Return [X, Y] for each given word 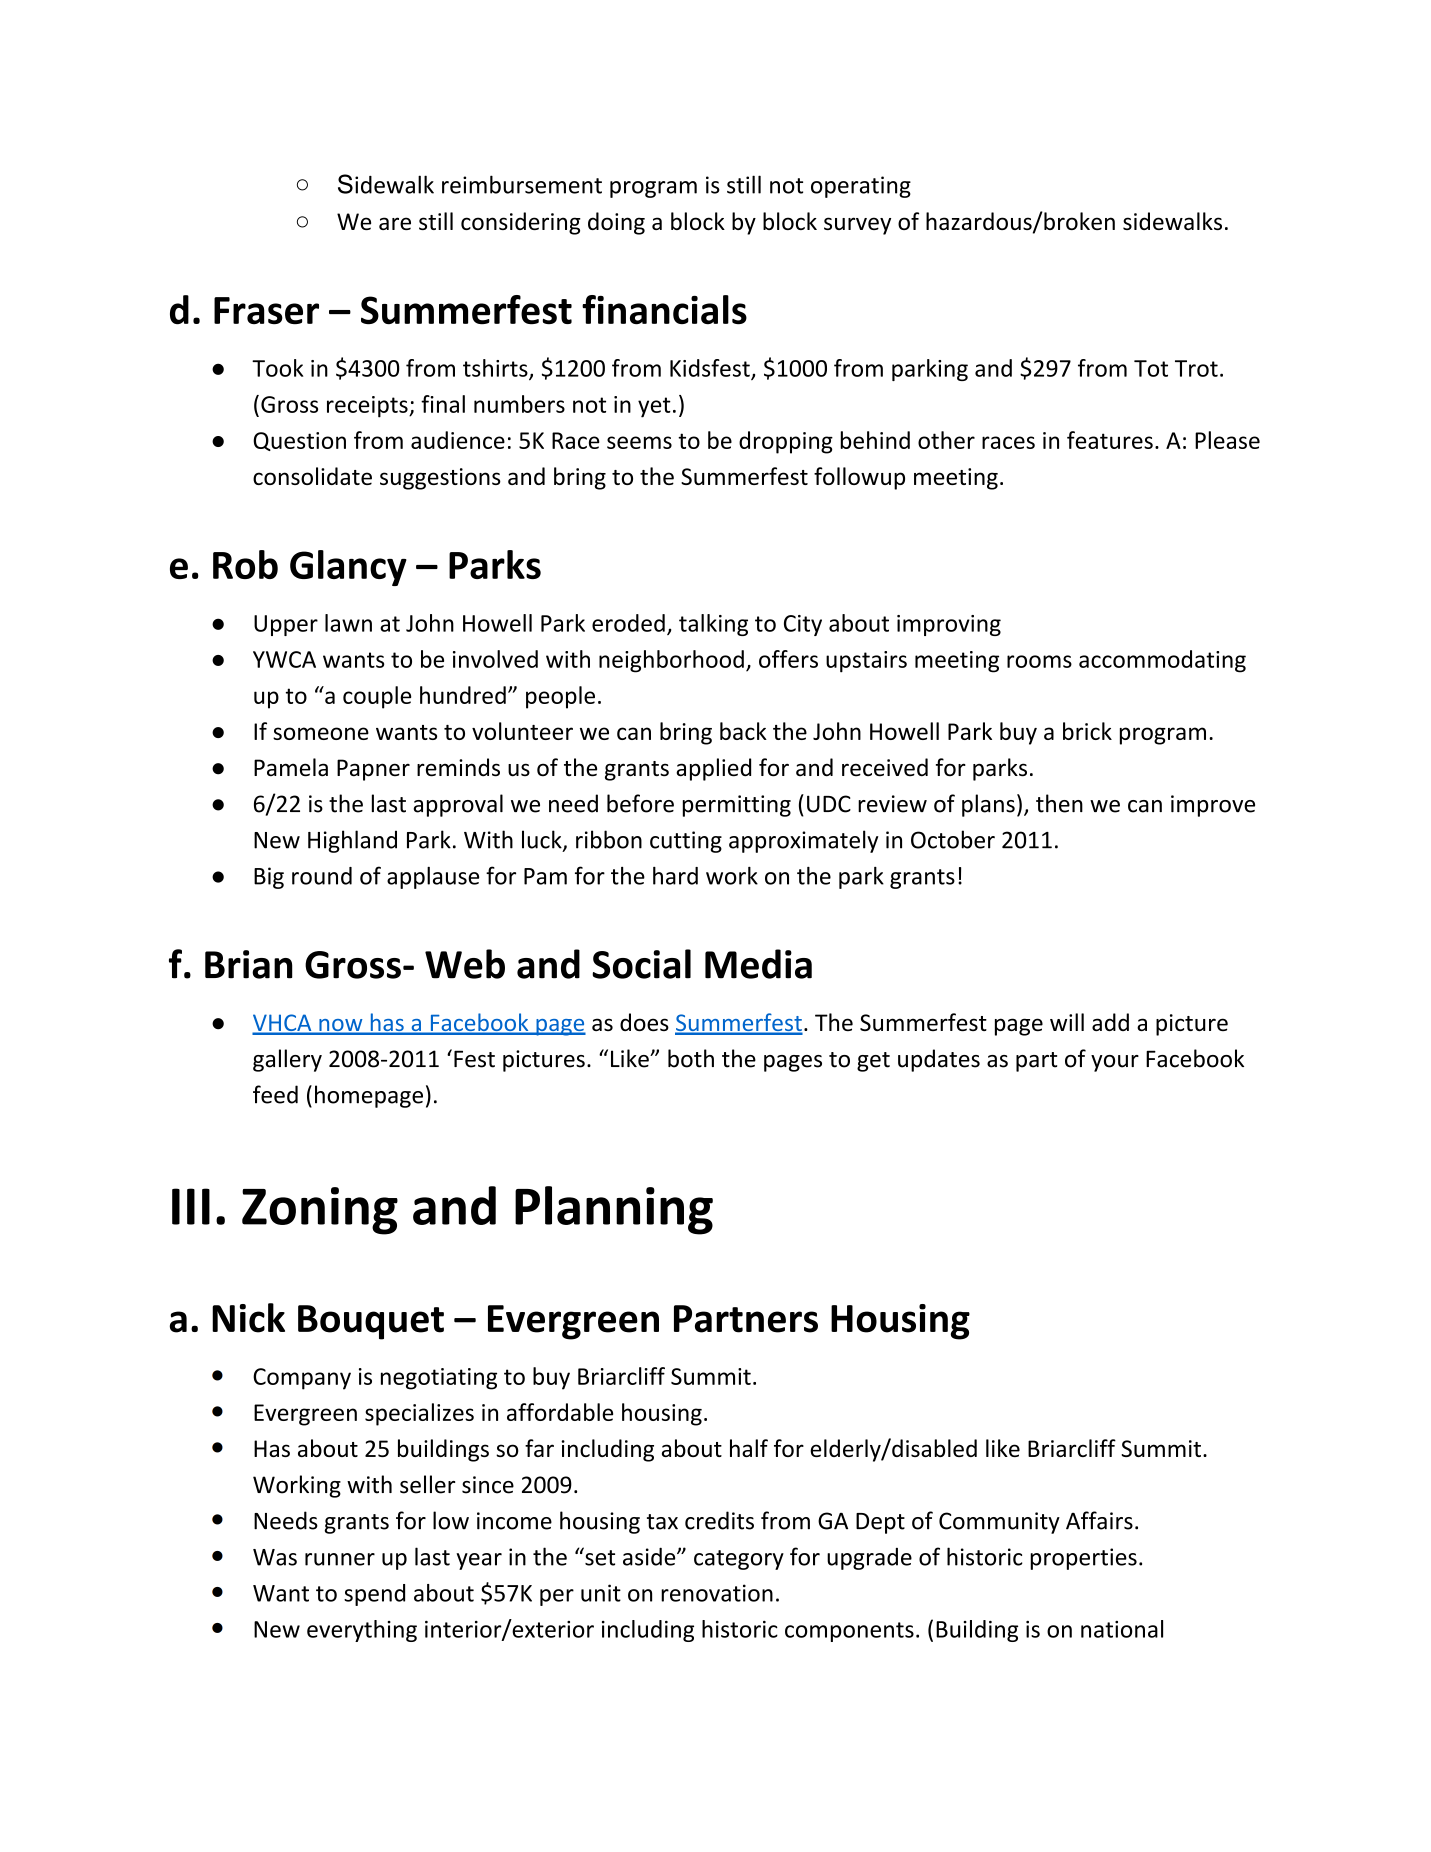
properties [1083, 1559]
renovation [717, 1593]
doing [616, 223]
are [395, 223]
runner [340, 1559]
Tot [1151, 368]
